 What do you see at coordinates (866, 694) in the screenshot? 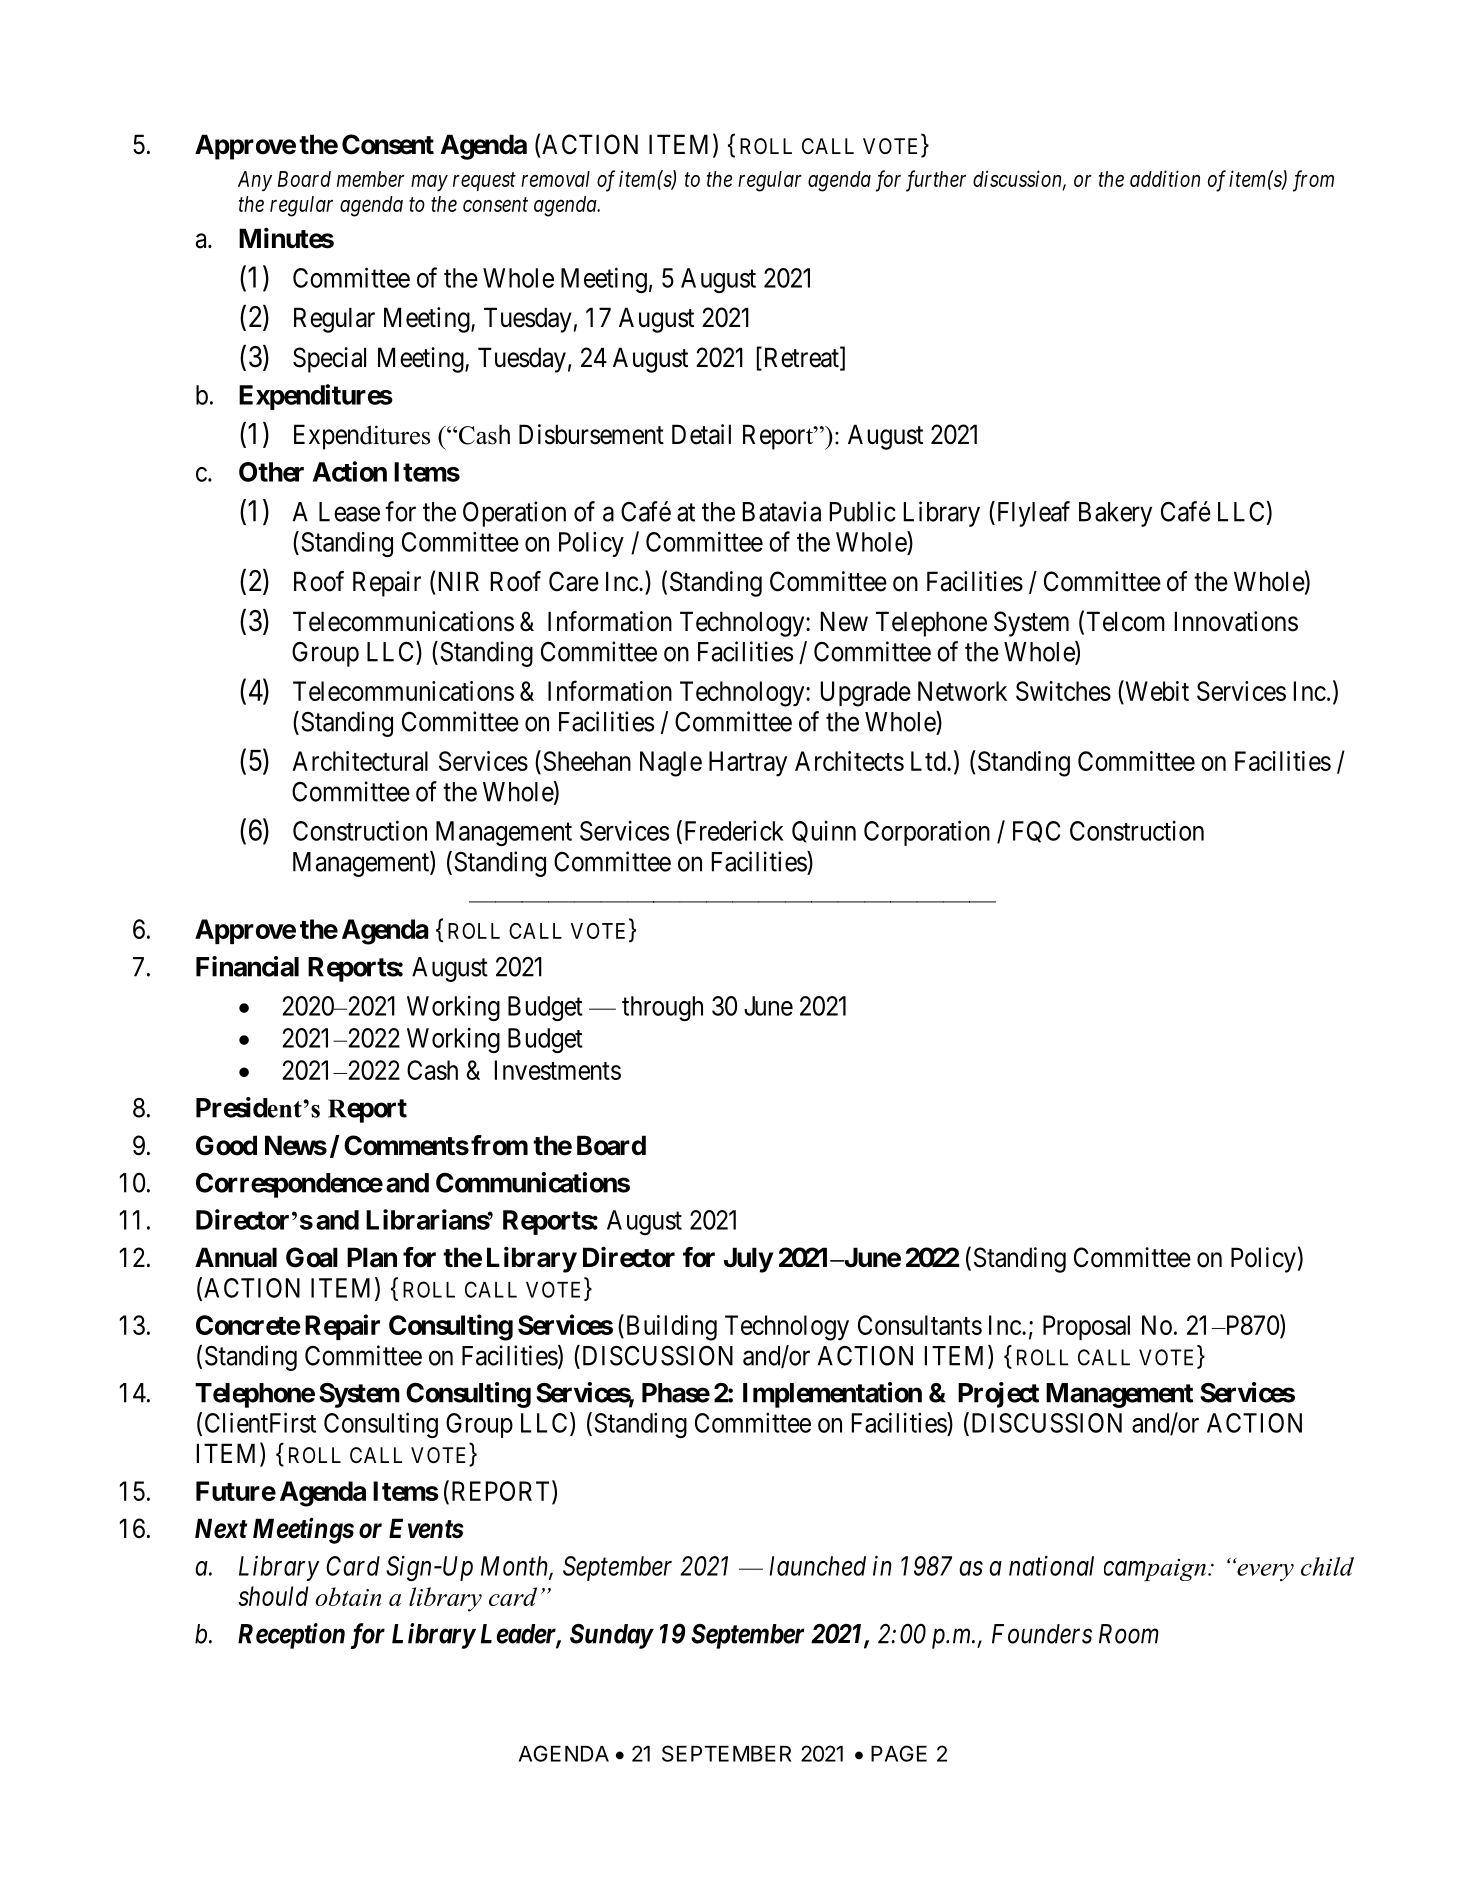
I see `Upgrade` at bounding box center [866, 694].
